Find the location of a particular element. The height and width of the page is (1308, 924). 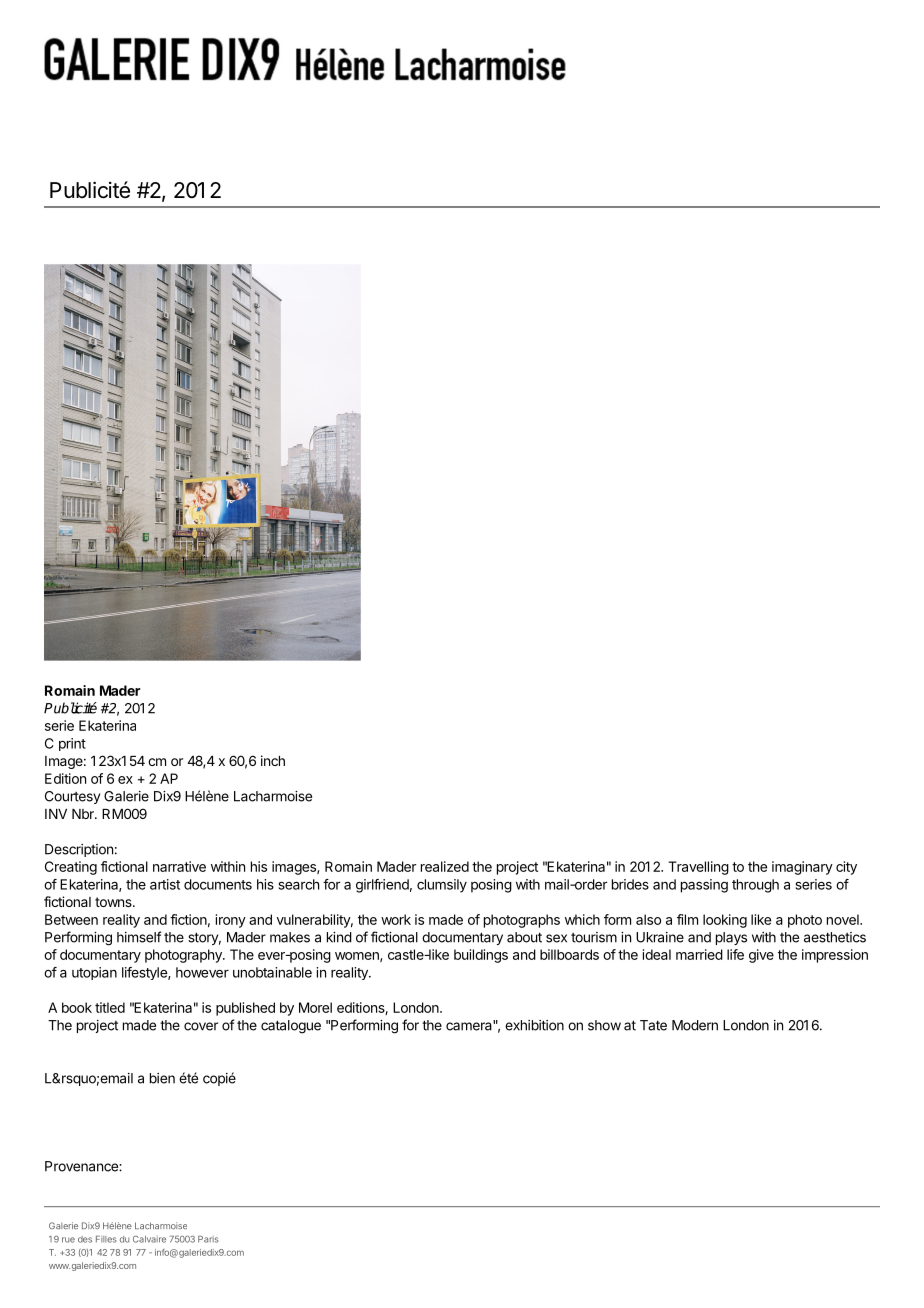

Modern is located at coordinates (695, 1025).
